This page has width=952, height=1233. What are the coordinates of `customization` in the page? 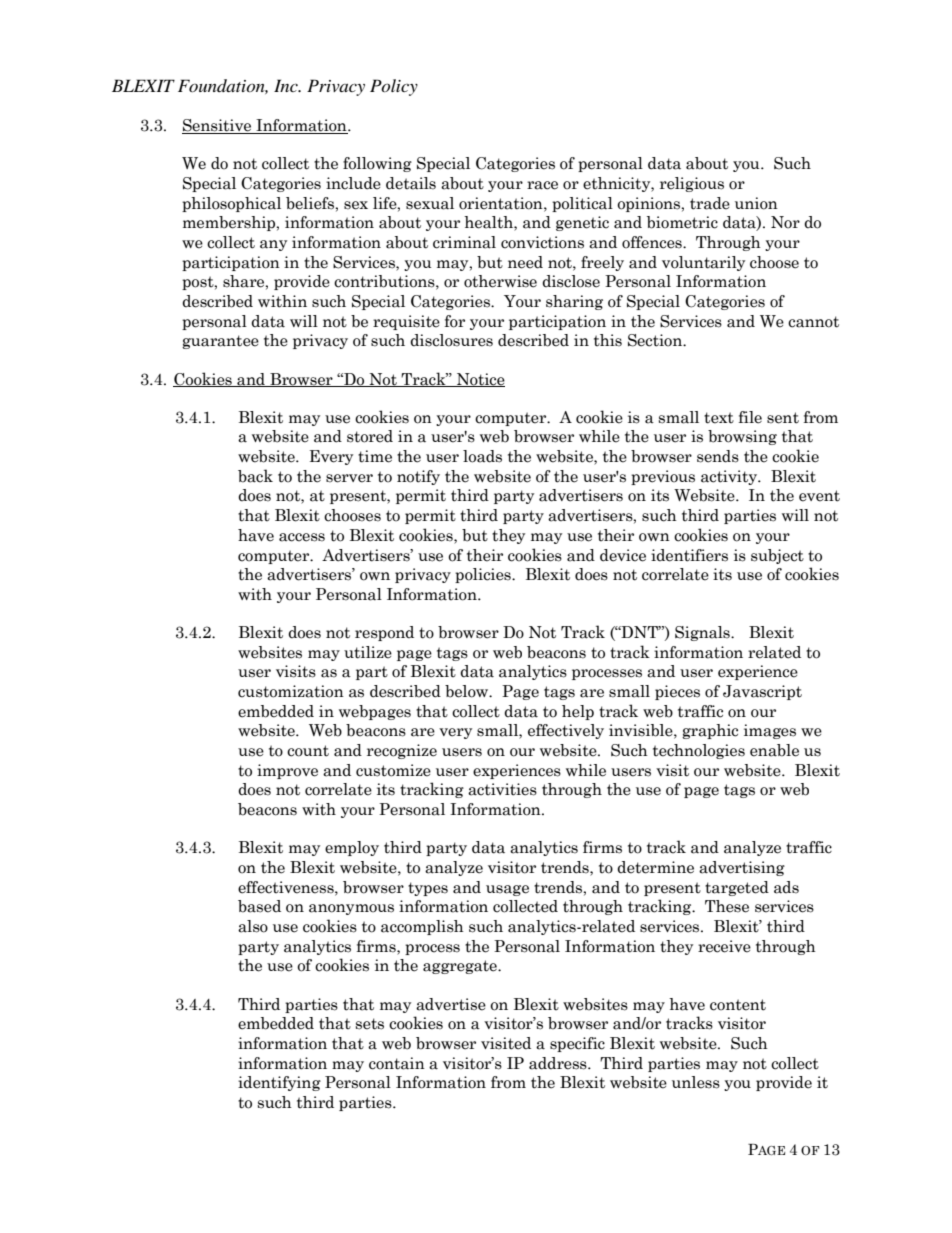 It's located at (291, 691).
